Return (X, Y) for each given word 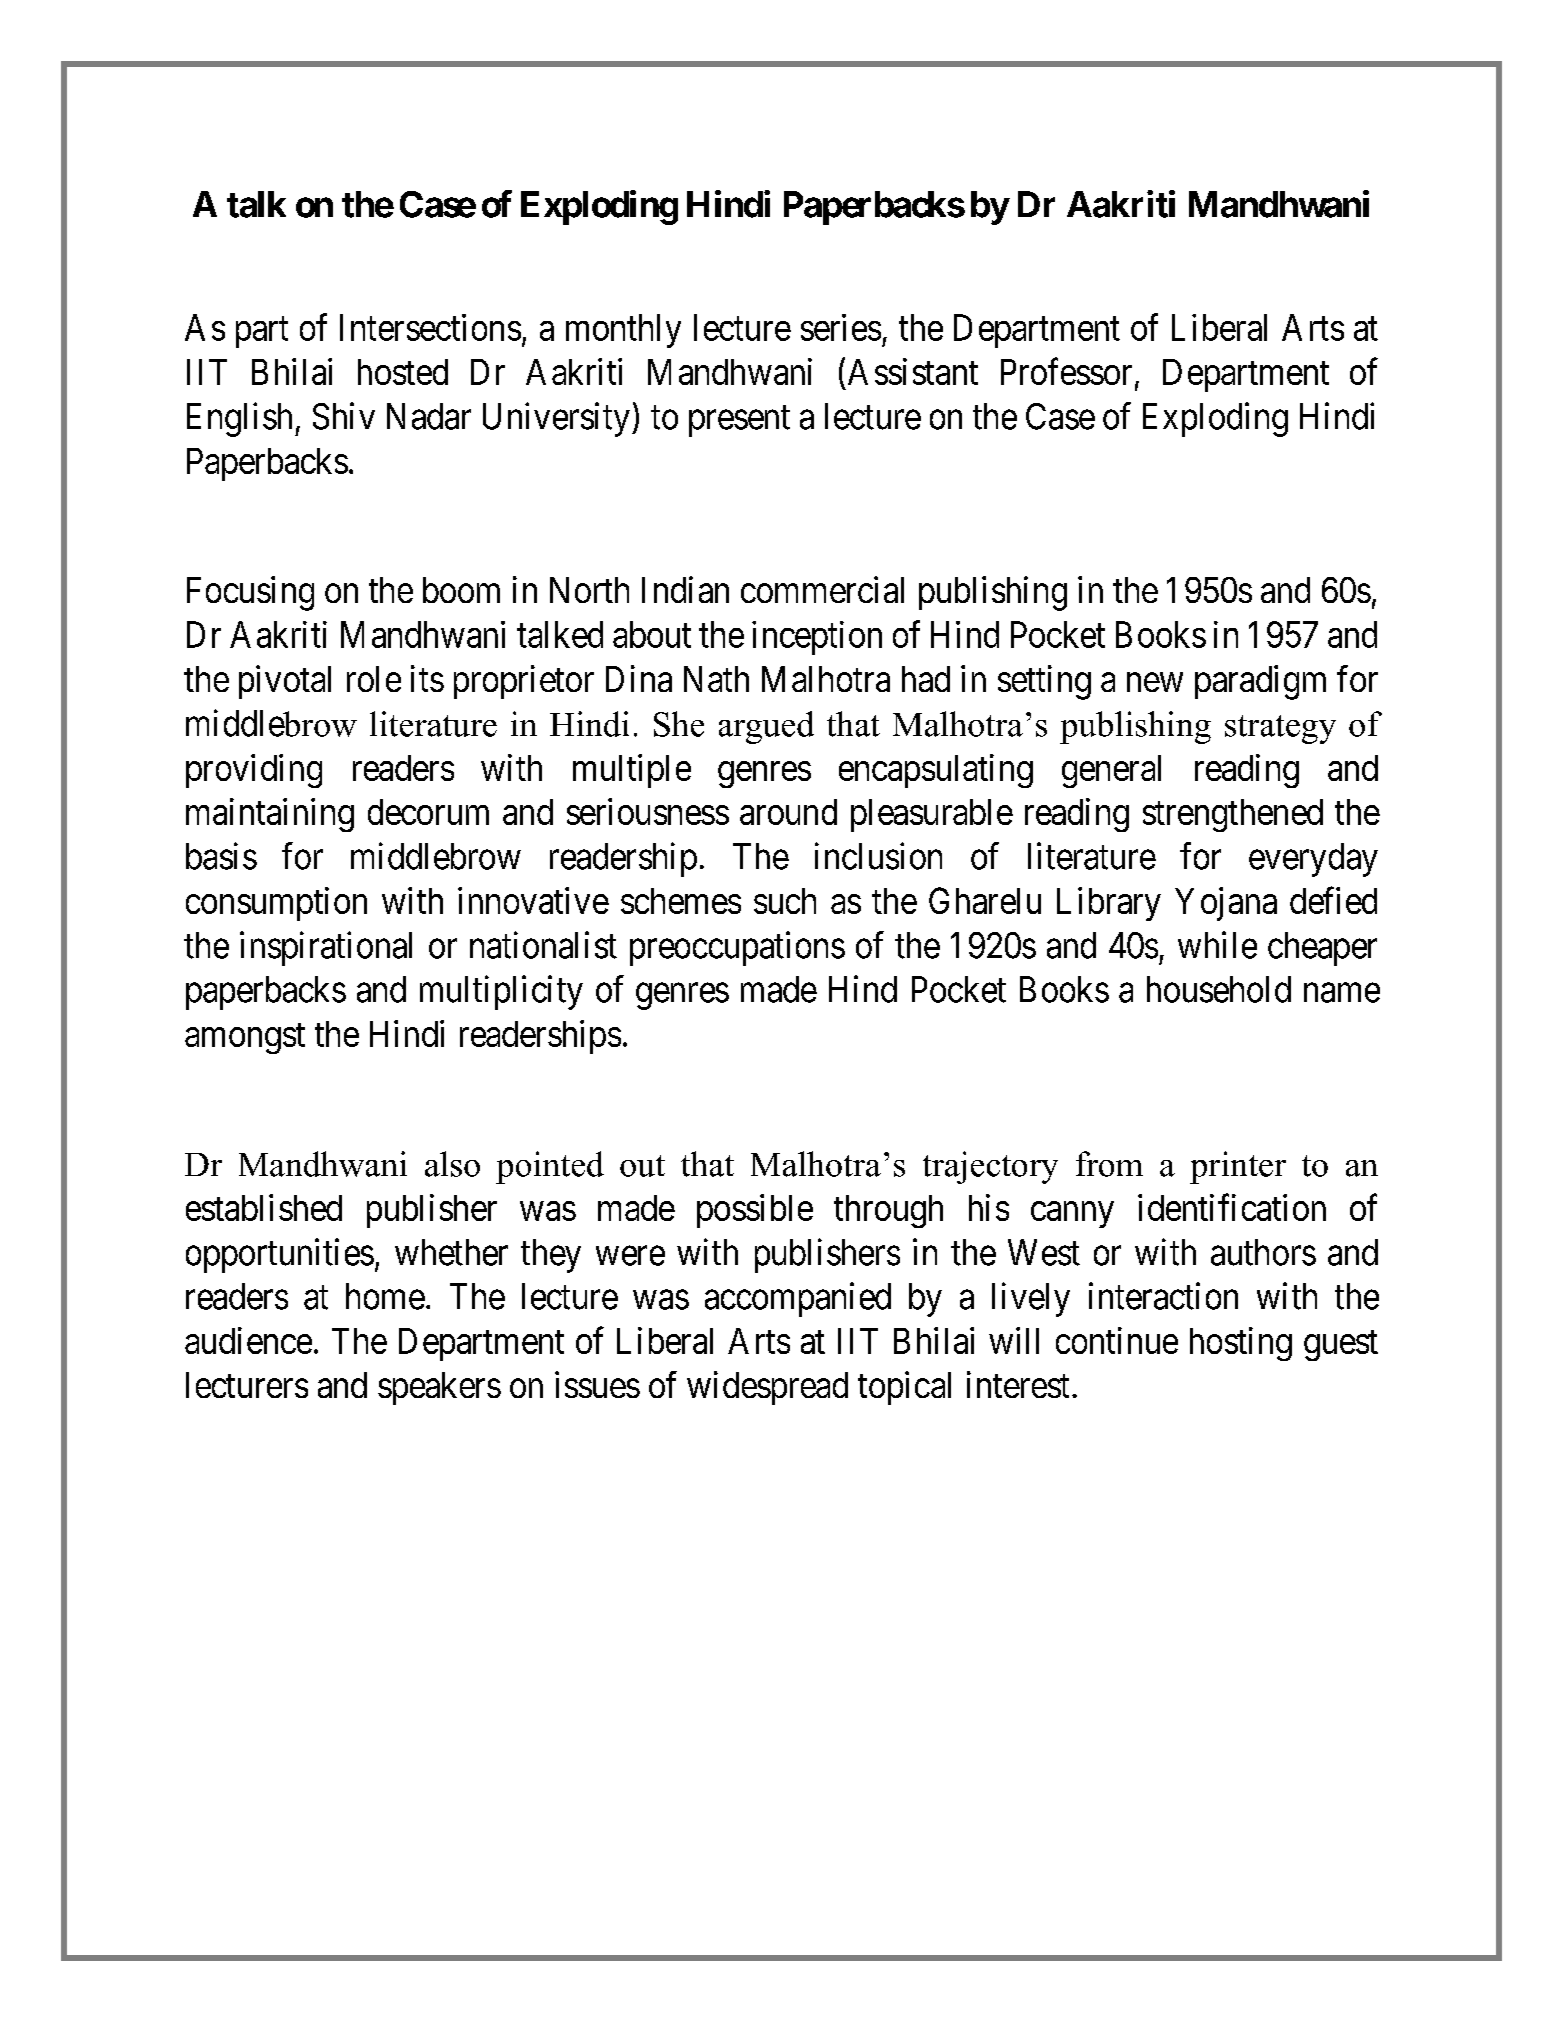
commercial (822, 589)
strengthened (1233, 815)
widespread (767, 1388)
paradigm (1260, 682)
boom (461, 590)
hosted (403, 372)
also (452, 1164)
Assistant (913, 371)
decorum (428, 812)
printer (1238, 1167)
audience (248, 1340)
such (785, 901)
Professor (1066, 371)
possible (755, 1211)
